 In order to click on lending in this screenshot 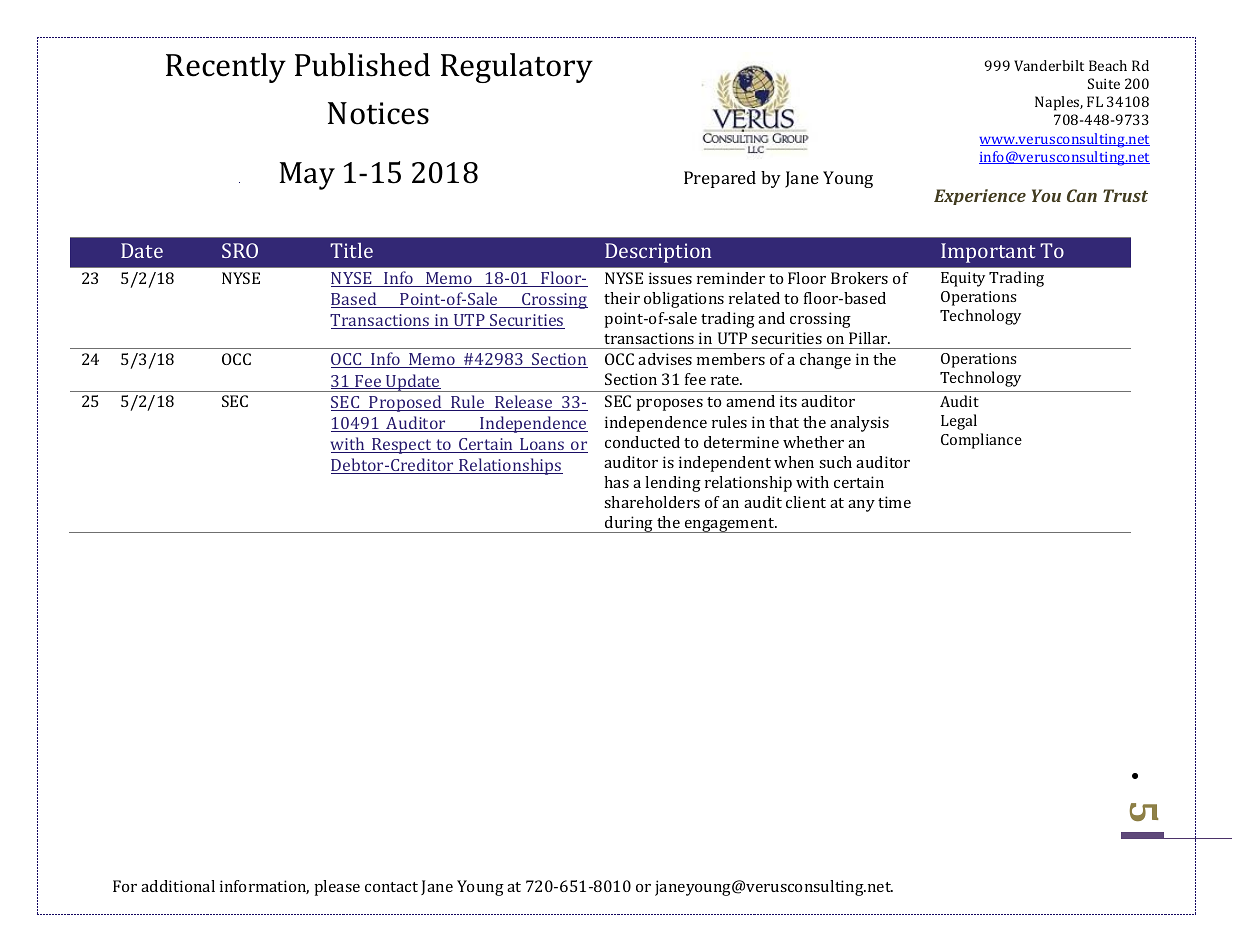, I will do `click(673, 484)`.
